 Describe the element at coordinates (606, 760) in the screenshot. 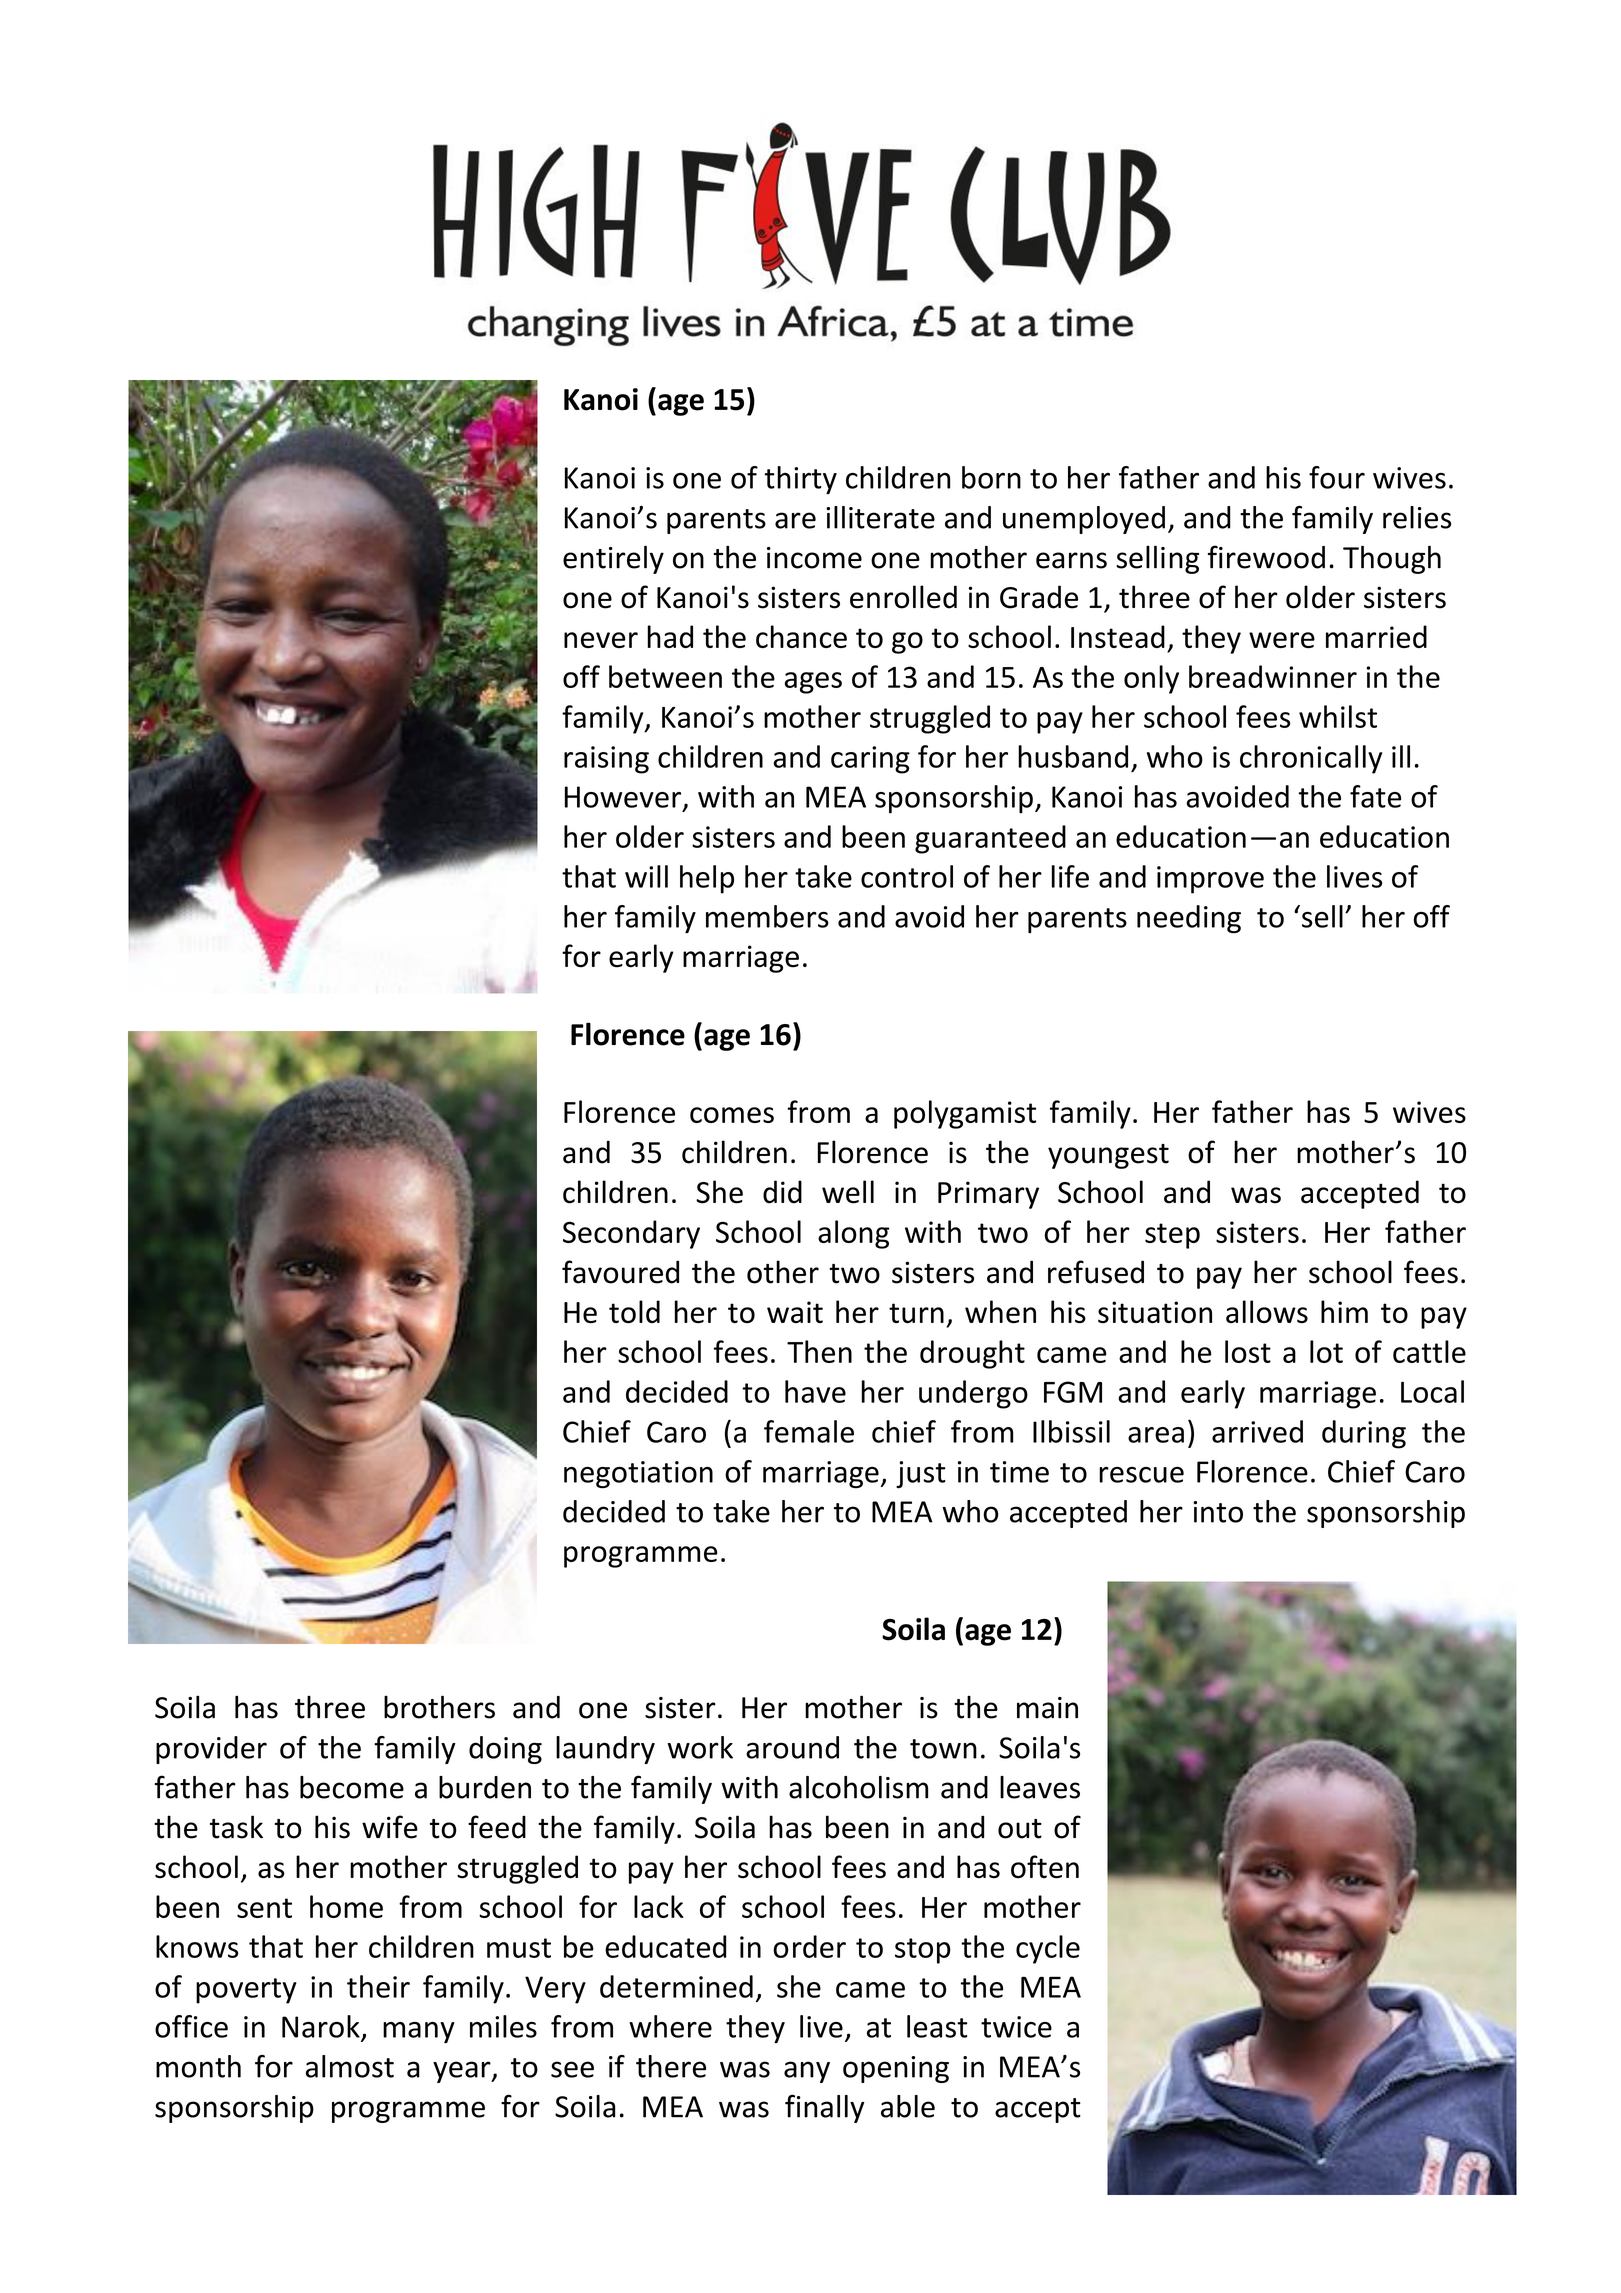

I see `raising` at that location.
